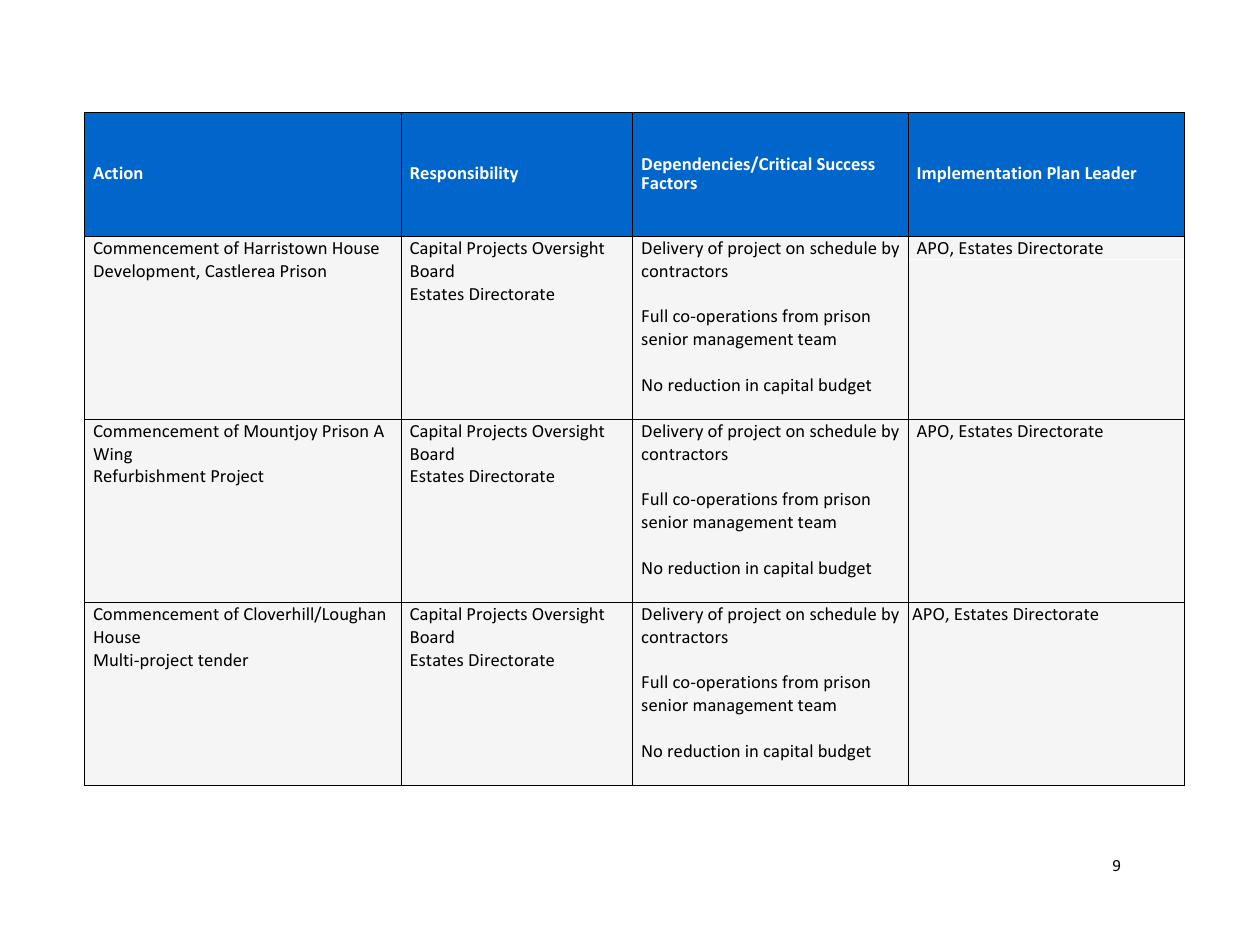  I want to click on tender, so click(223, 659).
